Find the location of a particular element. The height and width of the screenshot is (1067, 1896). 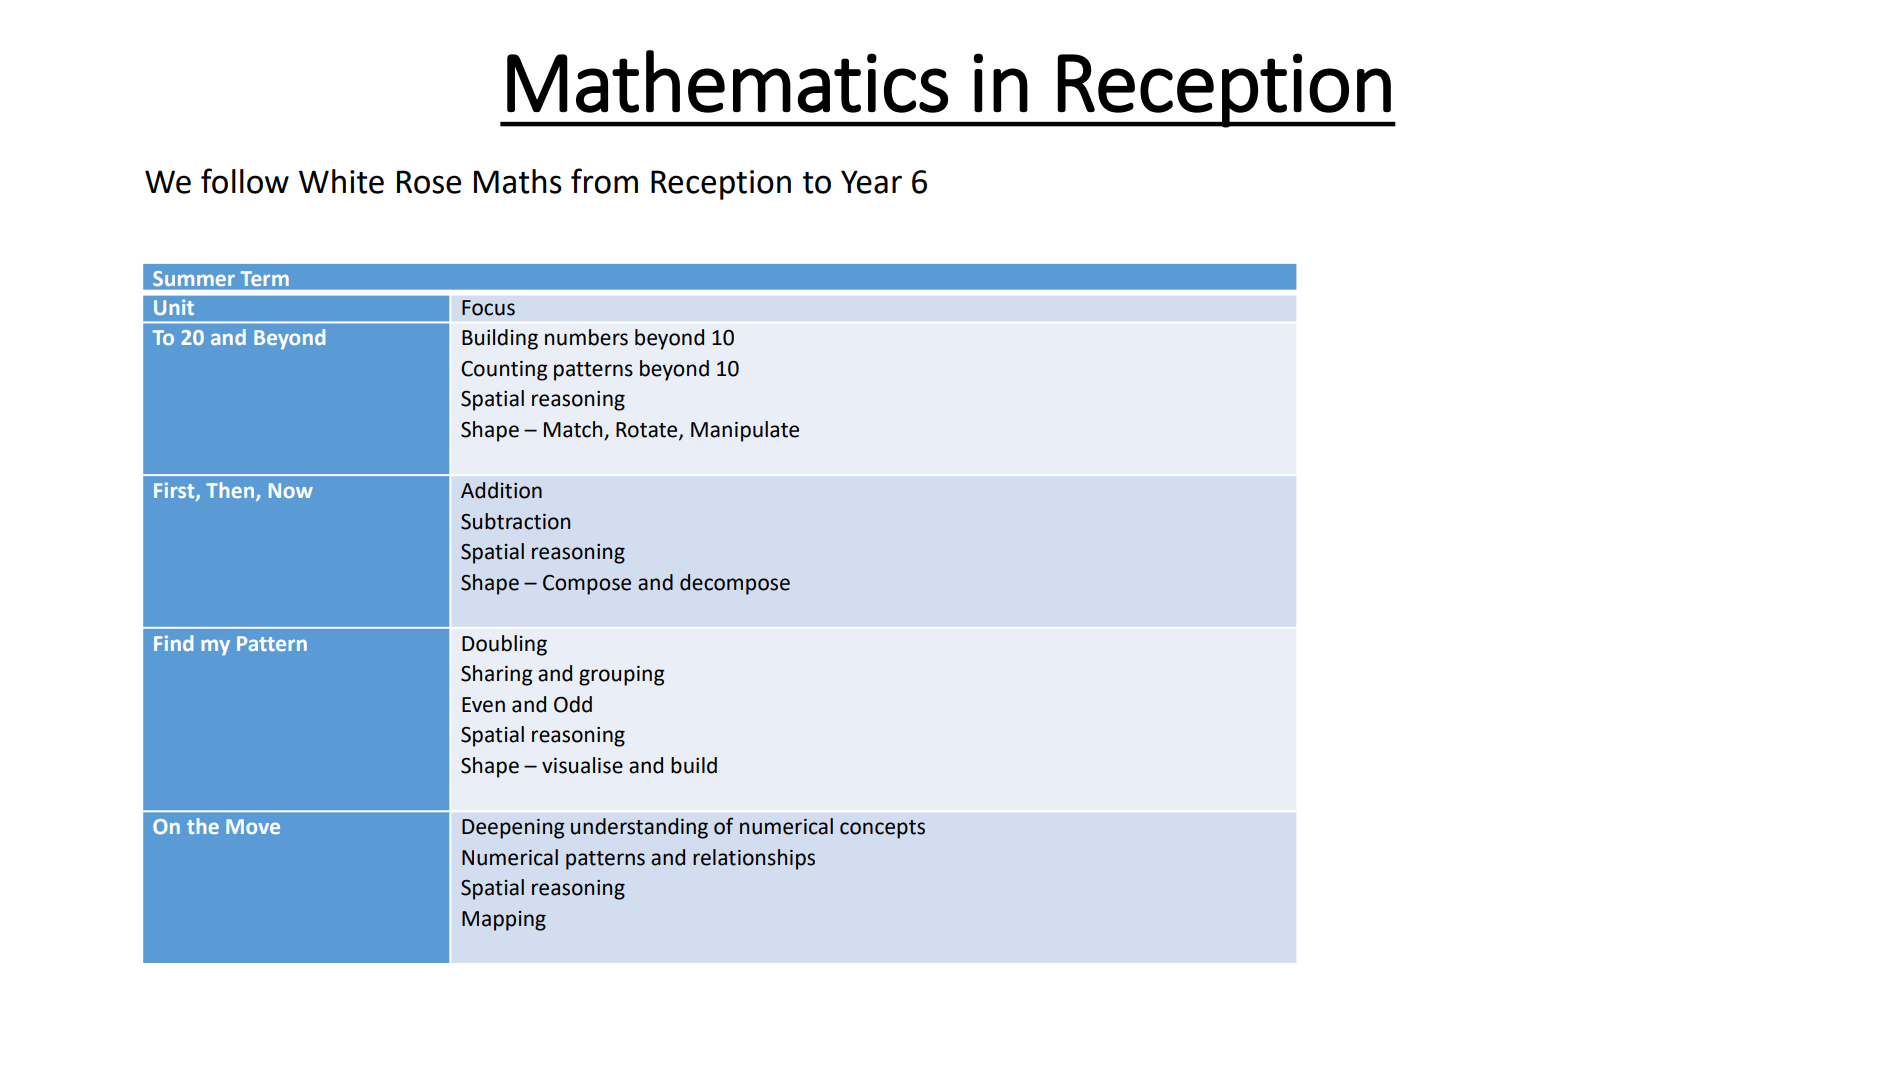

relationships is located at coordinates (754, 859).
